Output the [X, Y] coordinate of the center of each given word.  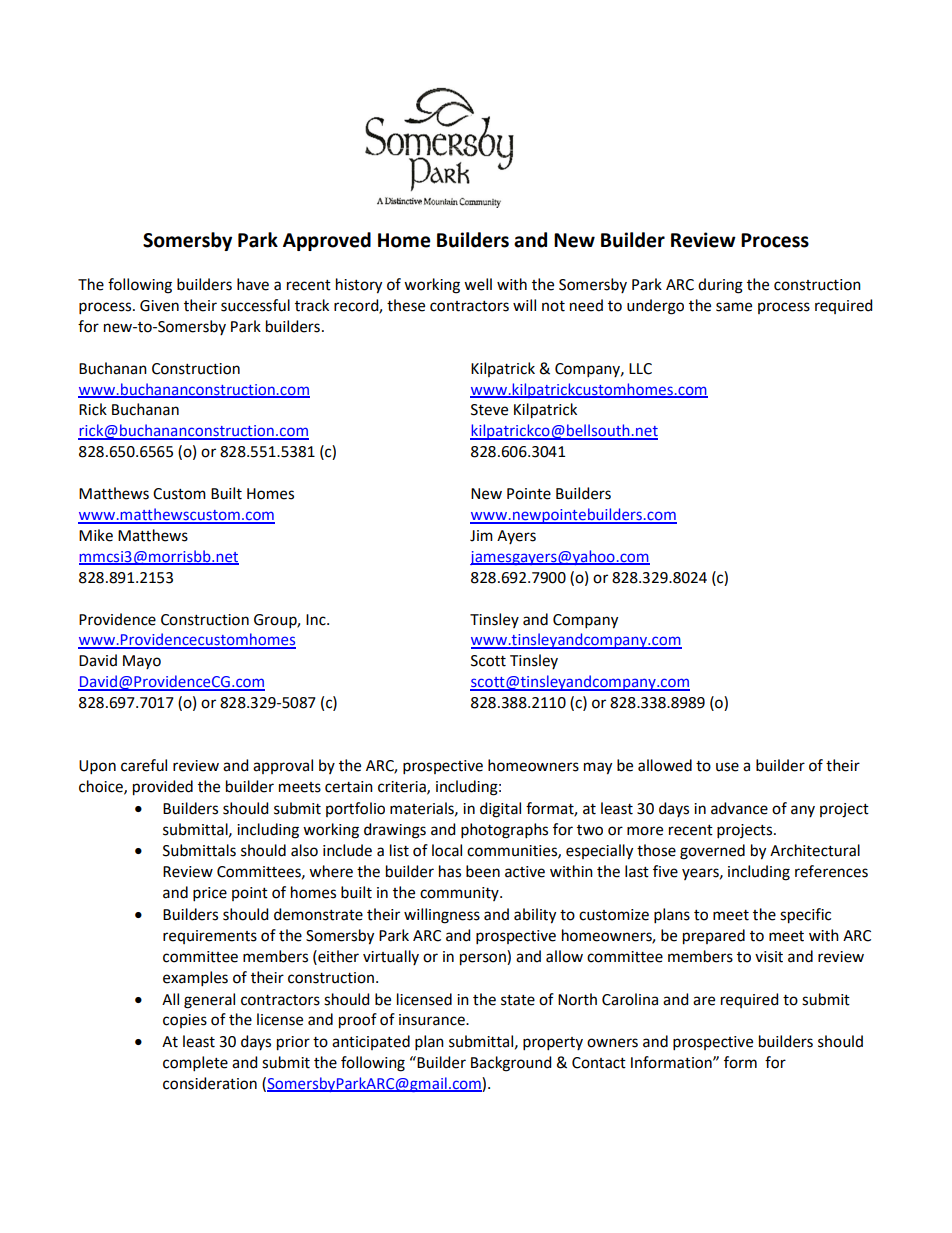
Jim [481, 536]
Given [159, 306]
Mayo [142, 662]
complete [195, 1063]
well [478, 284]
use [727, 767]
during [720, 286]
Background [511, 1064]
